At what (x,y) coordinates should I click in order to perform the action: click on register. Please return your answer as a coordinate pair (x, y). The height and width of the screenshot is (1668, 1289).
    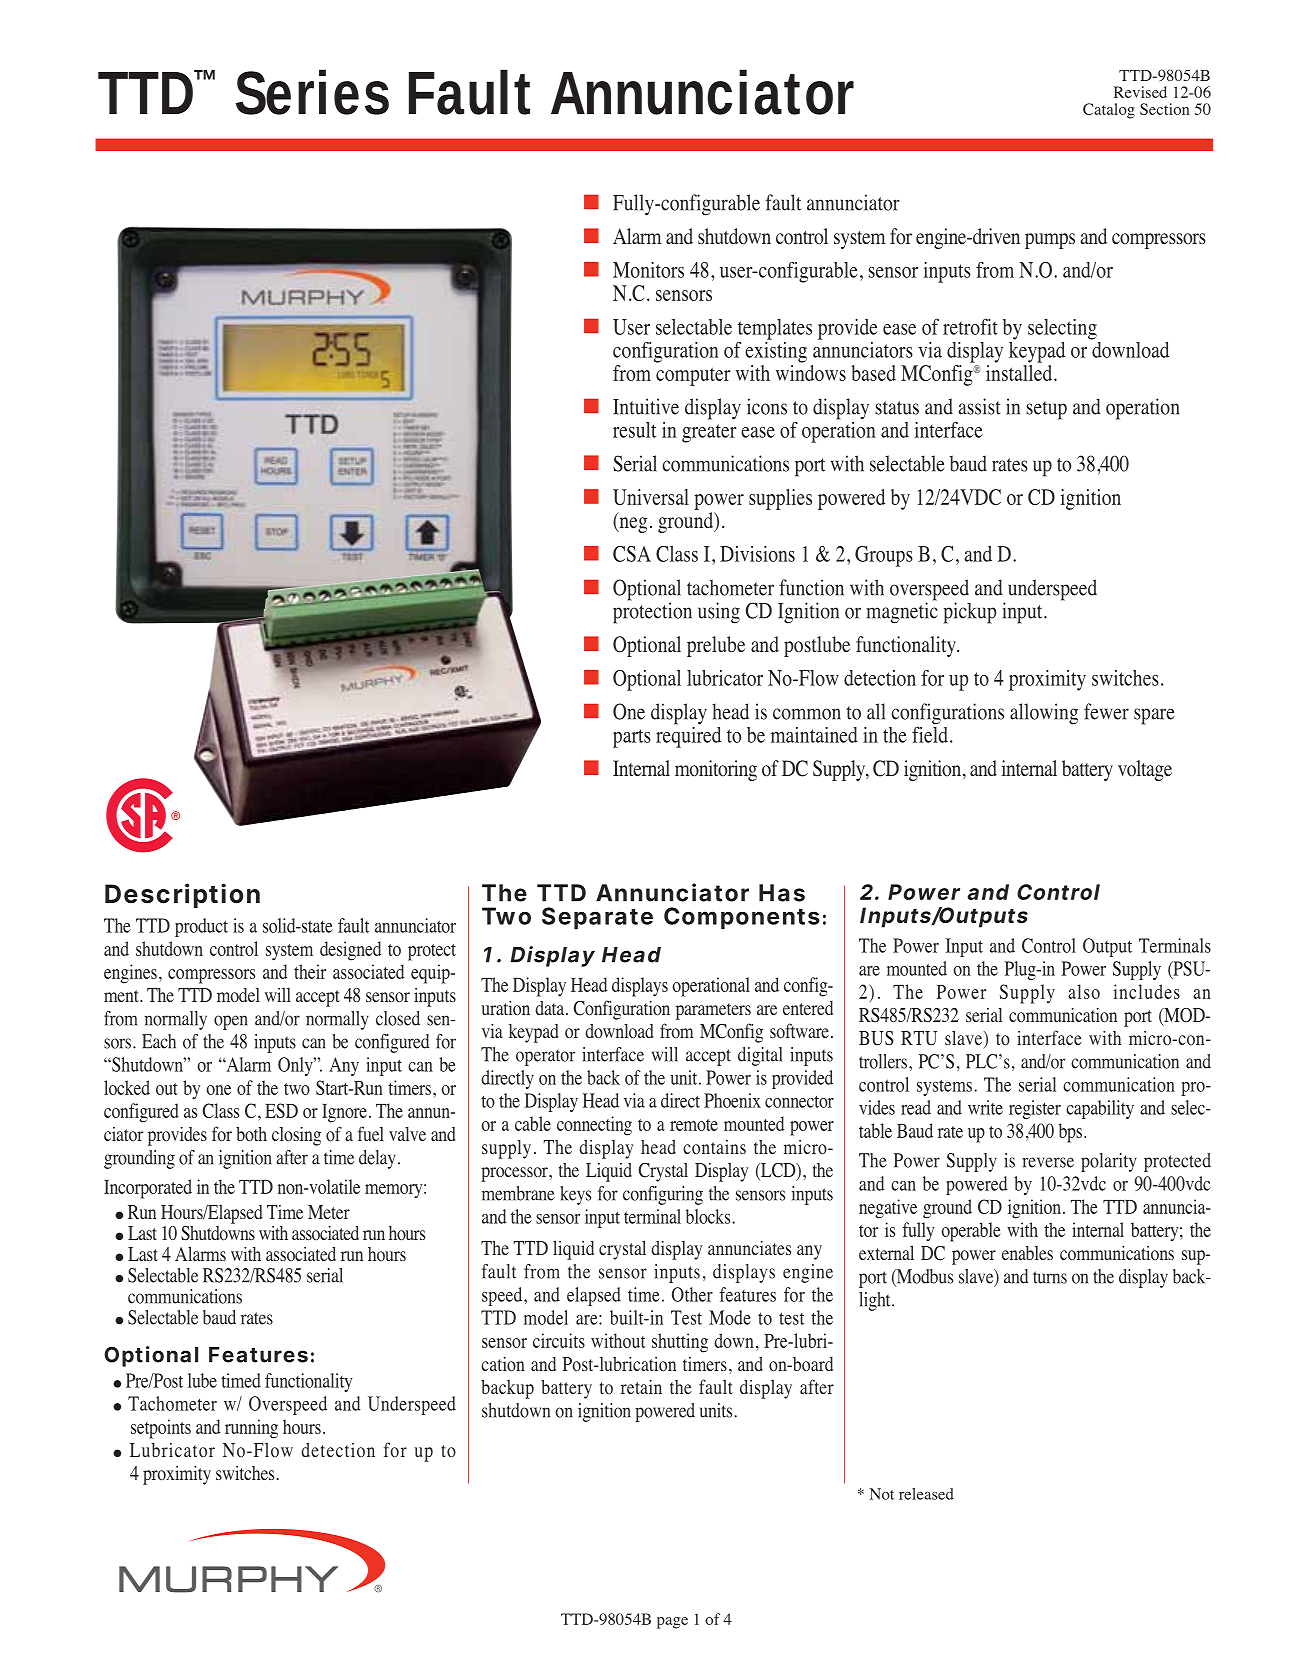
    Looking at the image, I should click on (1035, 1109).
